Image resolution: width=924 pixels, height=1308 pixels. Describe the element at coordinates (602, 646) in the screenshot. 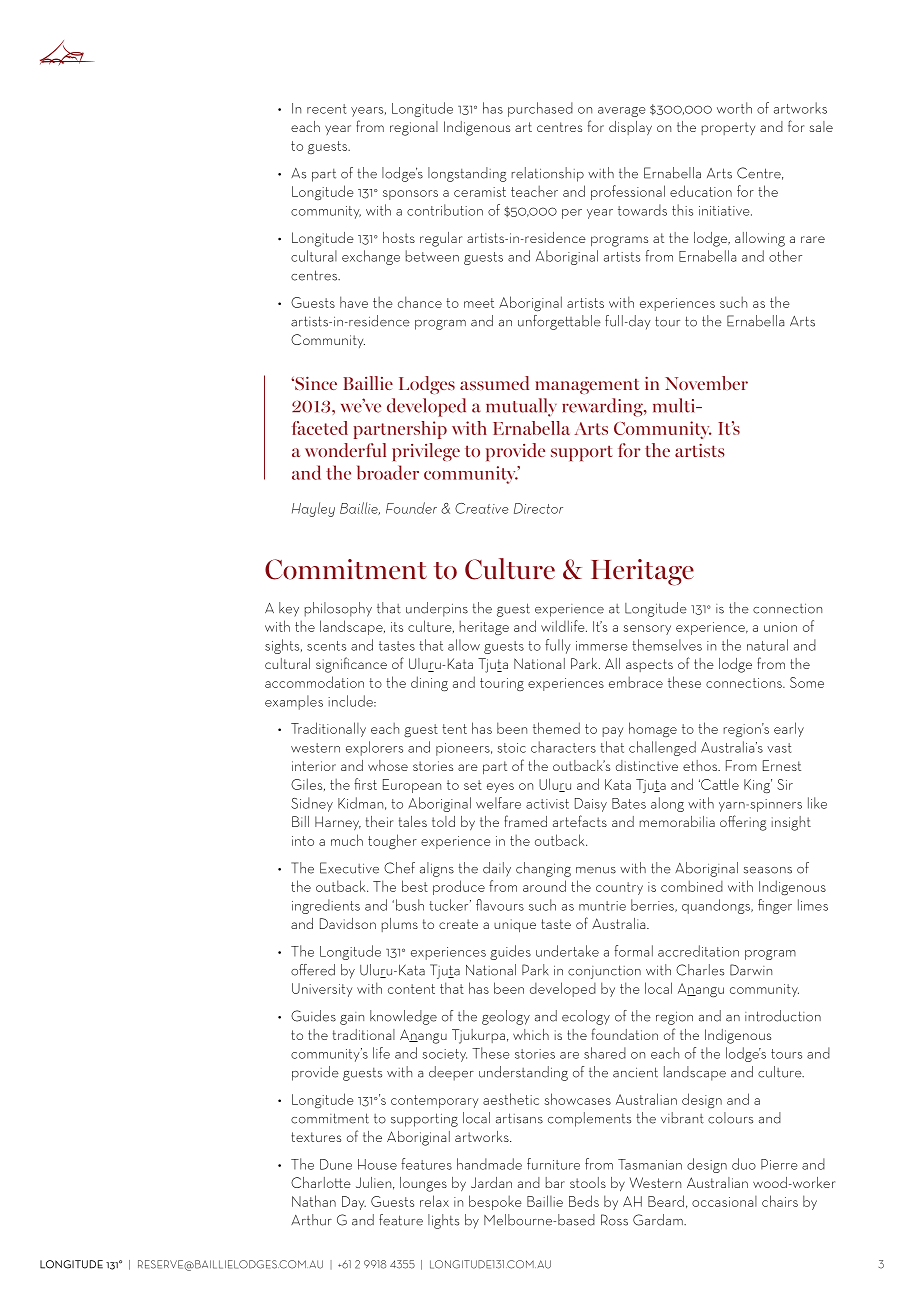

I see `immerse` at that location.
